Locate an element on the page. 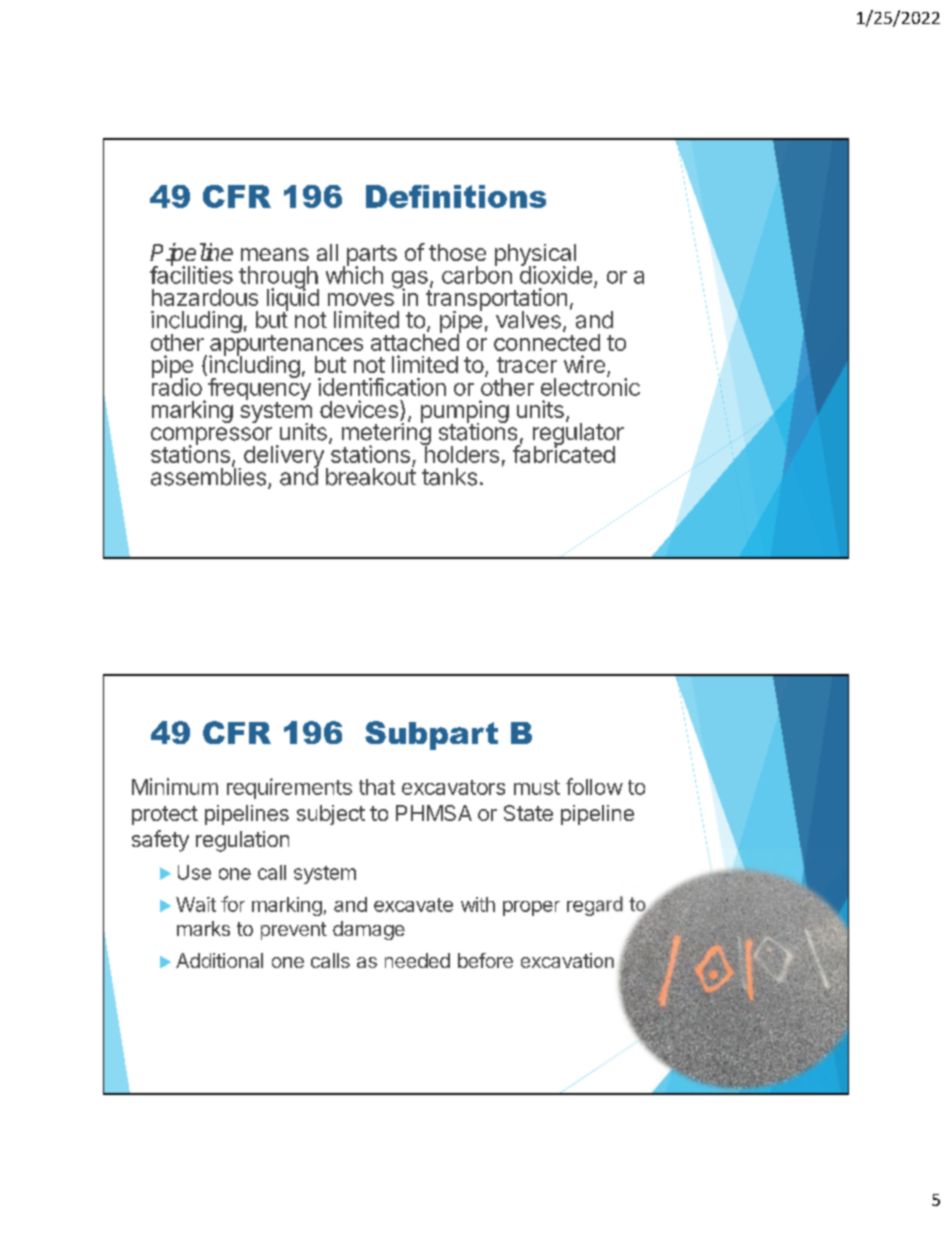  parts is located at coordinates (370, 256).
